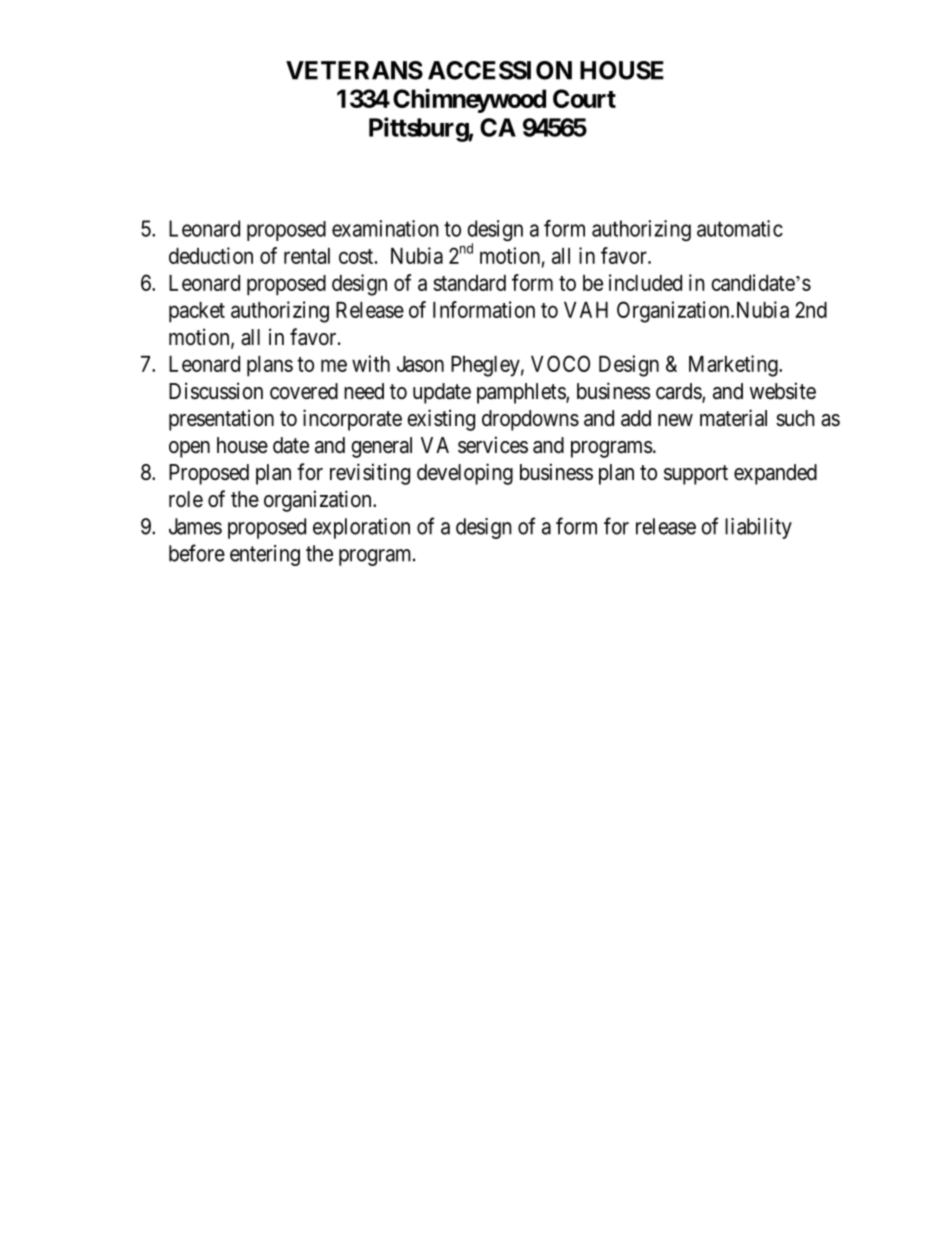  What do you see at coordinates (740, 228) in the screenshot?
I see `automatic` at bounding box center [740, 228].
